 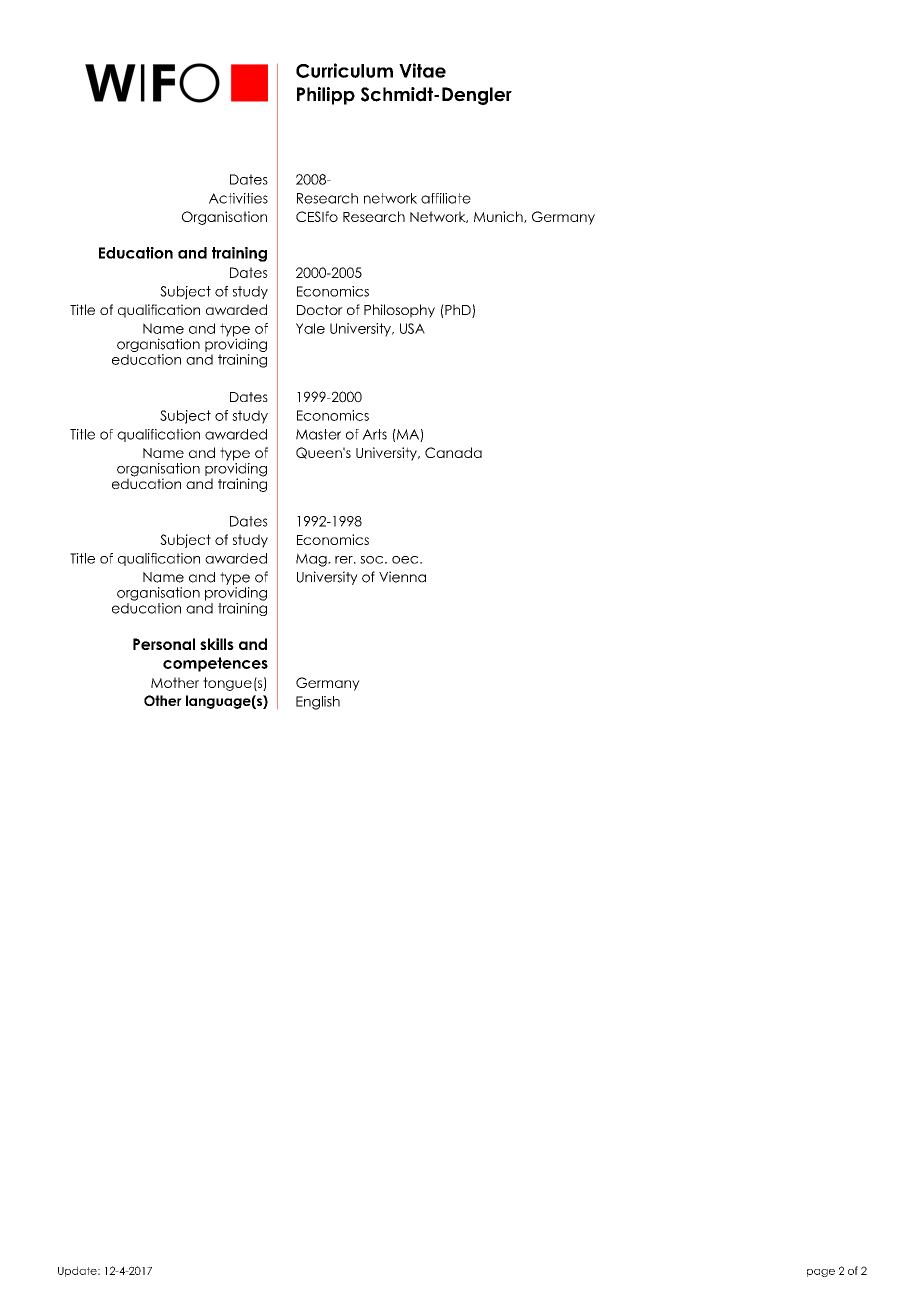 What do you see at coordinates (215, 664) in the screenshot?
I see `competences` at bounding box center [215, 664].
